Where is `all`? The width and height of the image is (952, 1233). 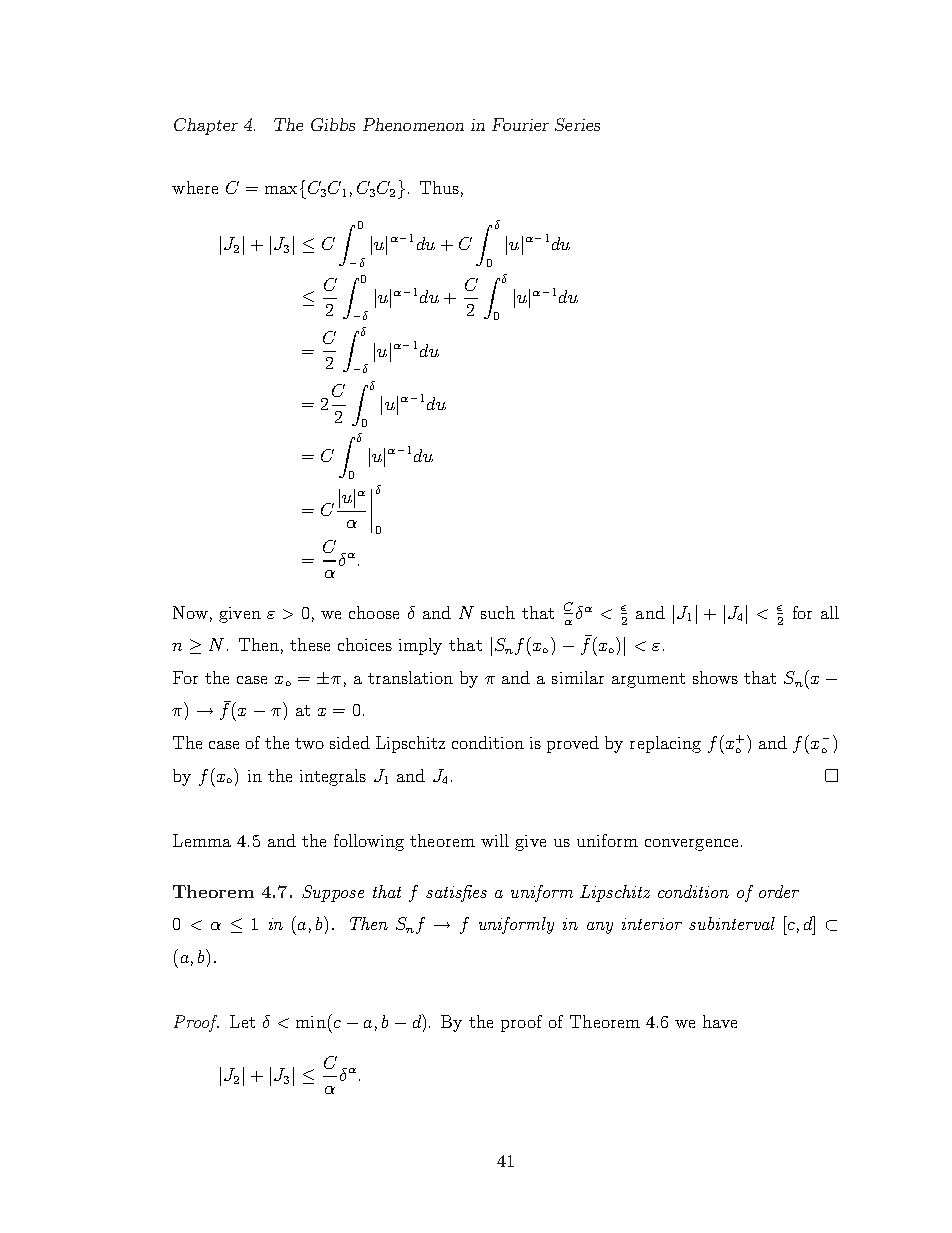
all is located at coordinates (830, 612).
